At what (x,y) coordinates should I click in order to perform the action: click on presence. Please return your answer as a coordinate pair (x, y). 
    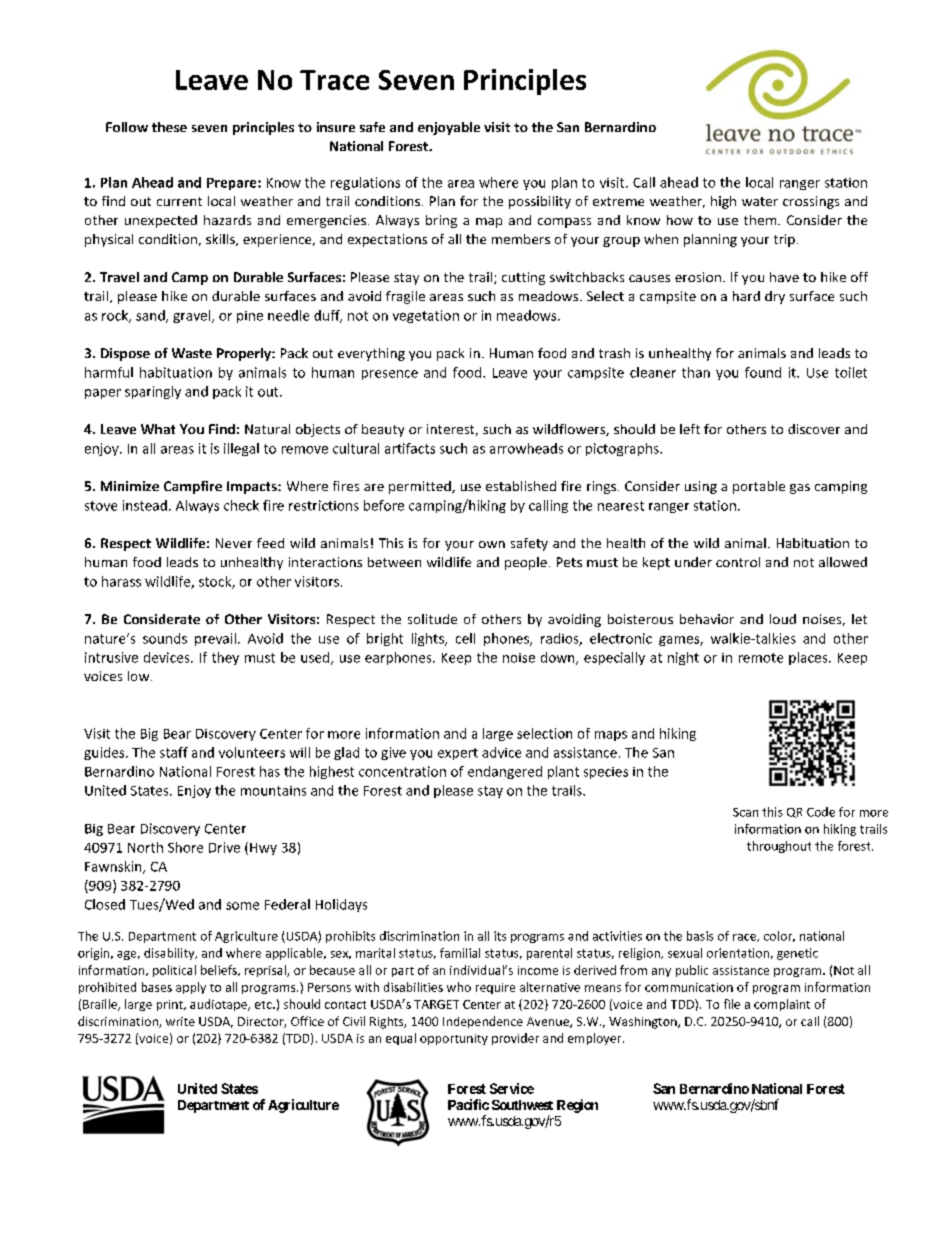
    Looking at the image, I should click on (390, 375).
